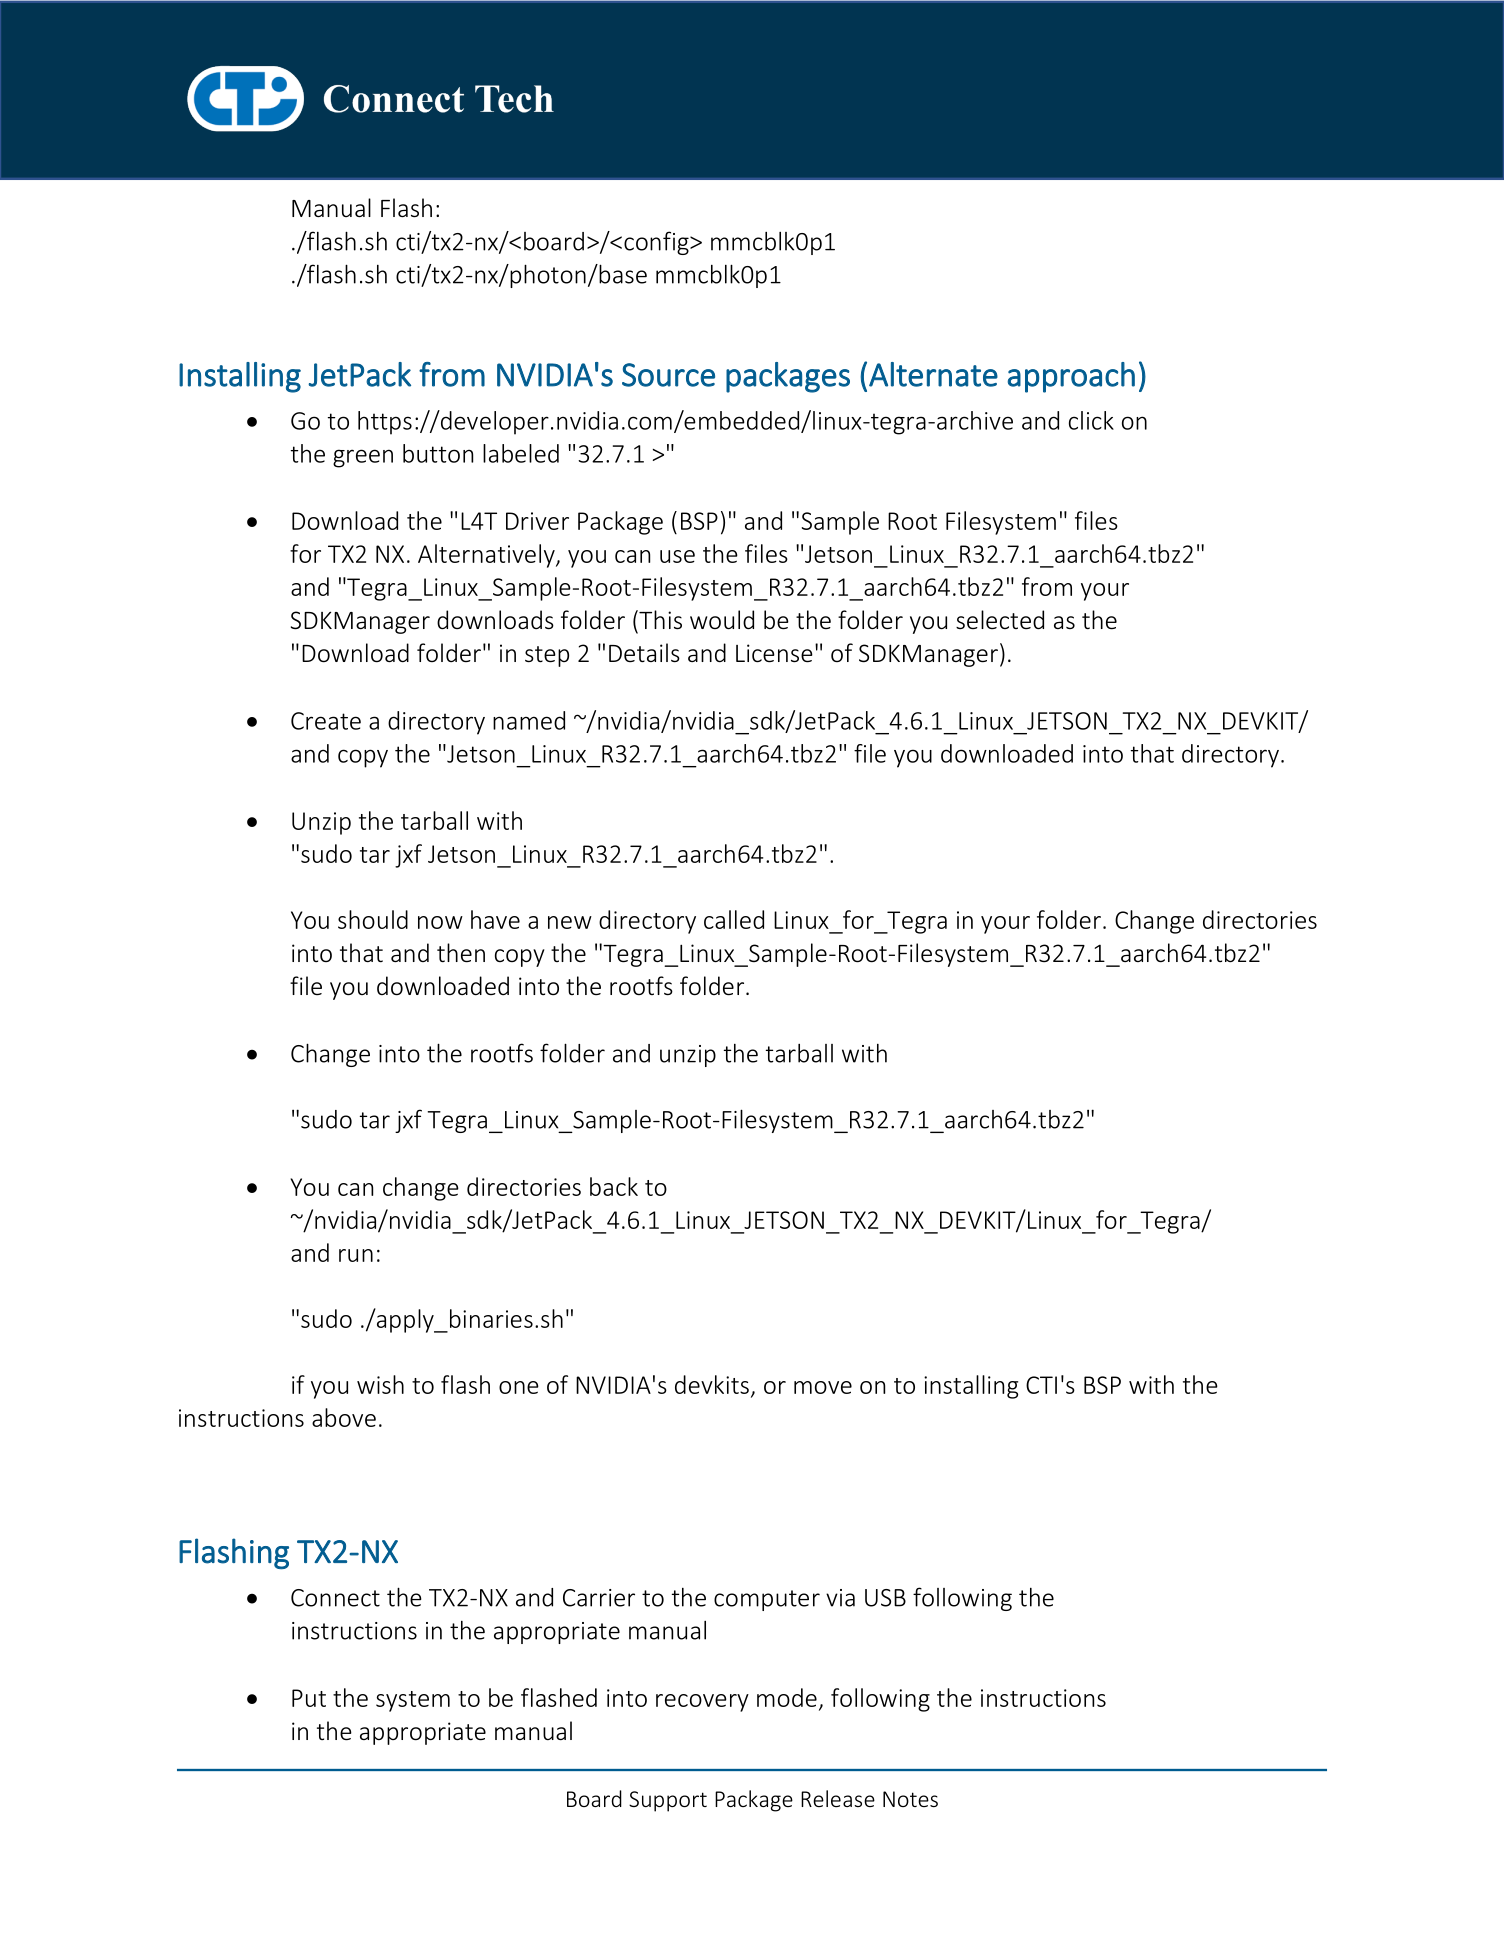 This page has height=1947, width=1504. I want to click on back, so click(614, 1186).
